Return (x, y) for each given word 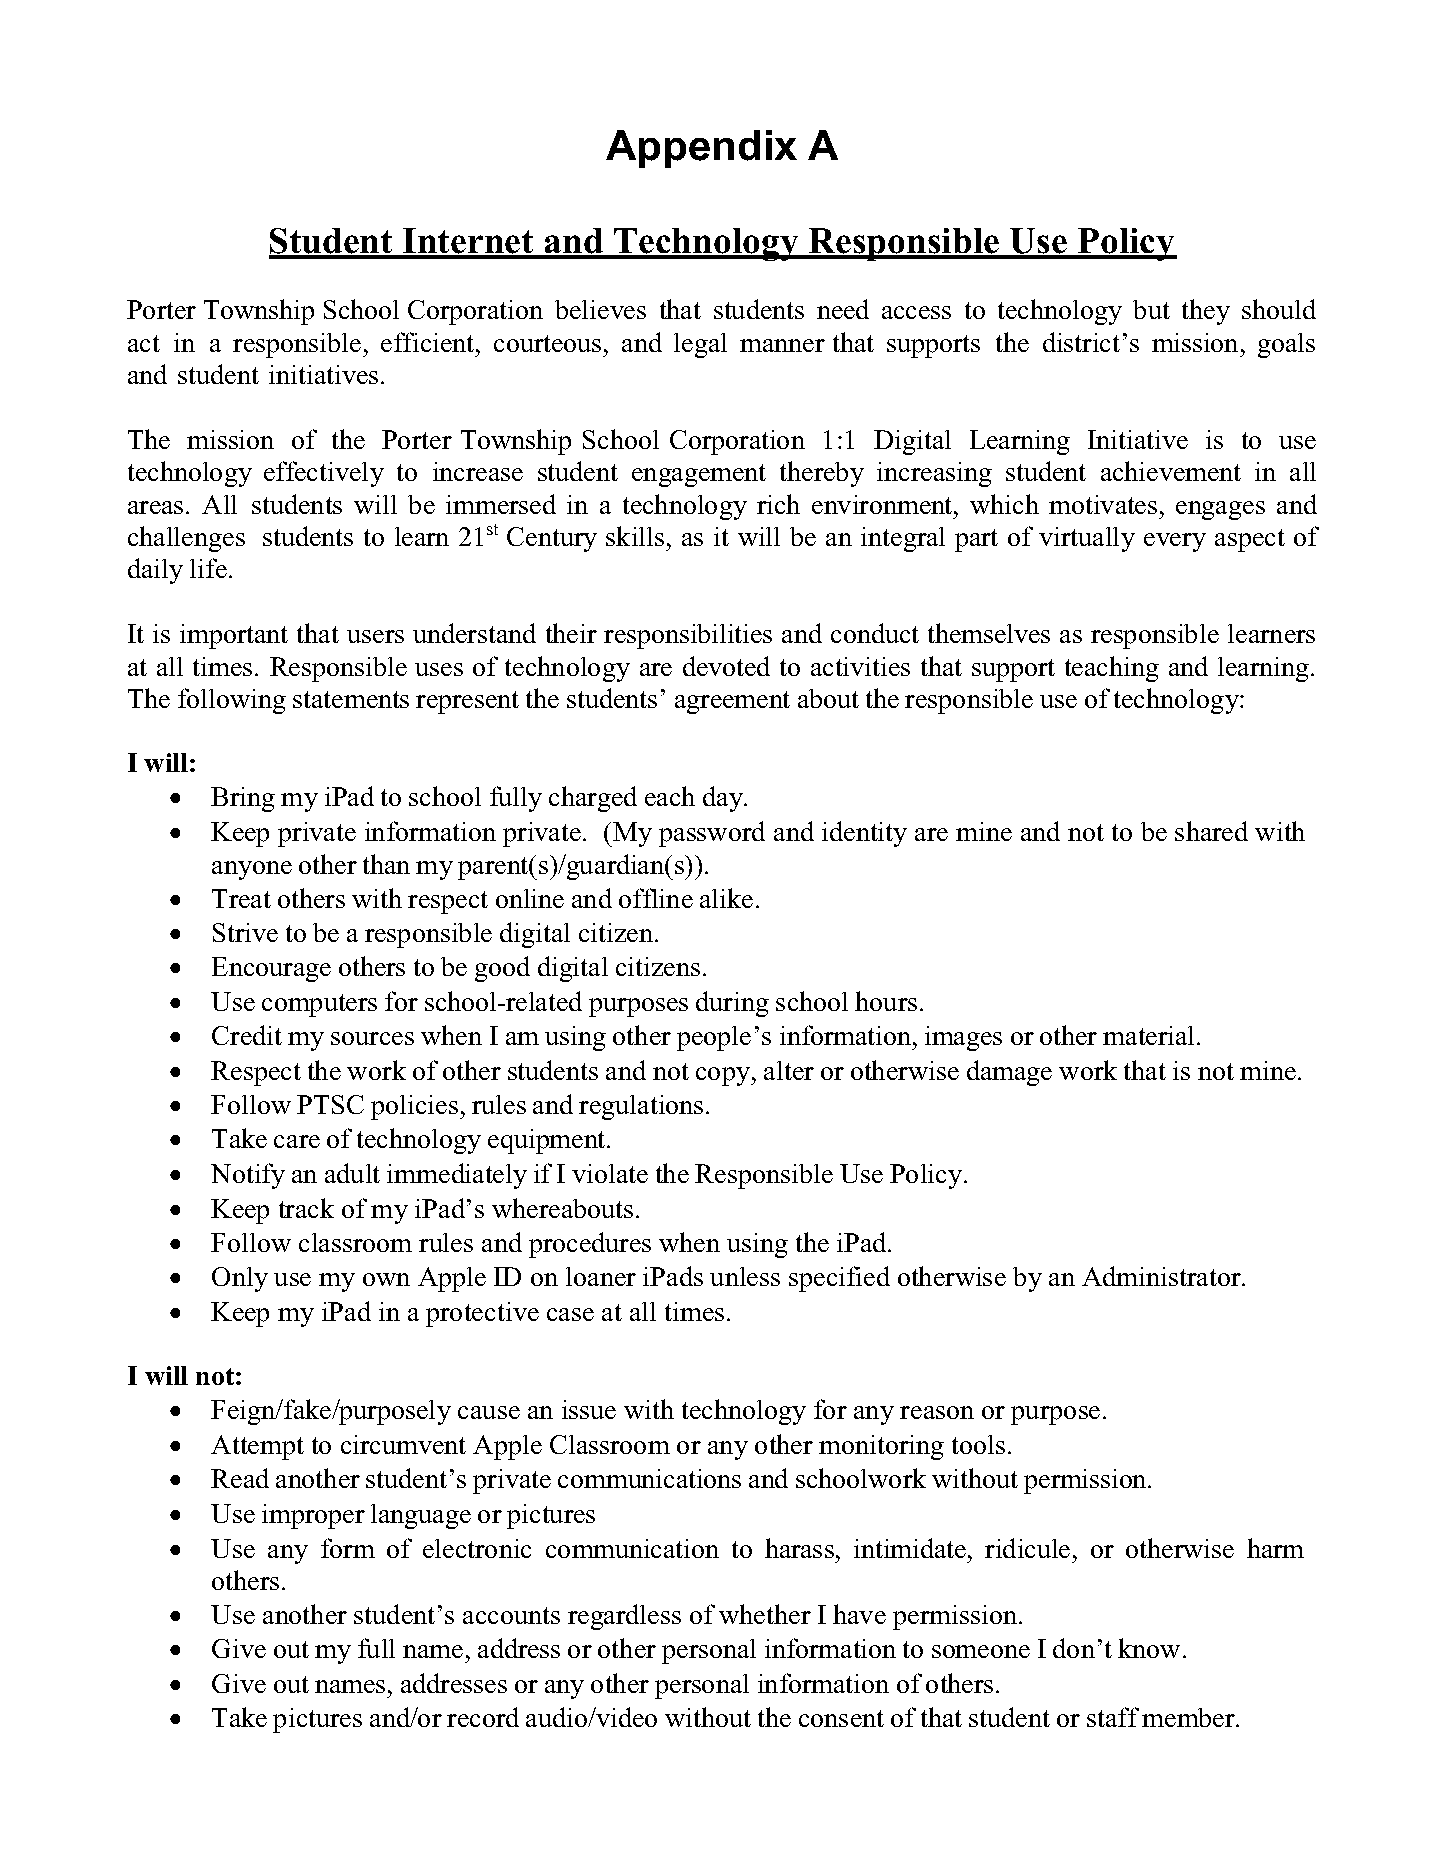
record (483, 1717)
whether (765, 1614)
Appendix (701, 149)
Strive (245, 932)
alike (726, 898)
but (1151, 309)
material (1148, 1035)
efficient (429, 342)
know (1149, 1648)
